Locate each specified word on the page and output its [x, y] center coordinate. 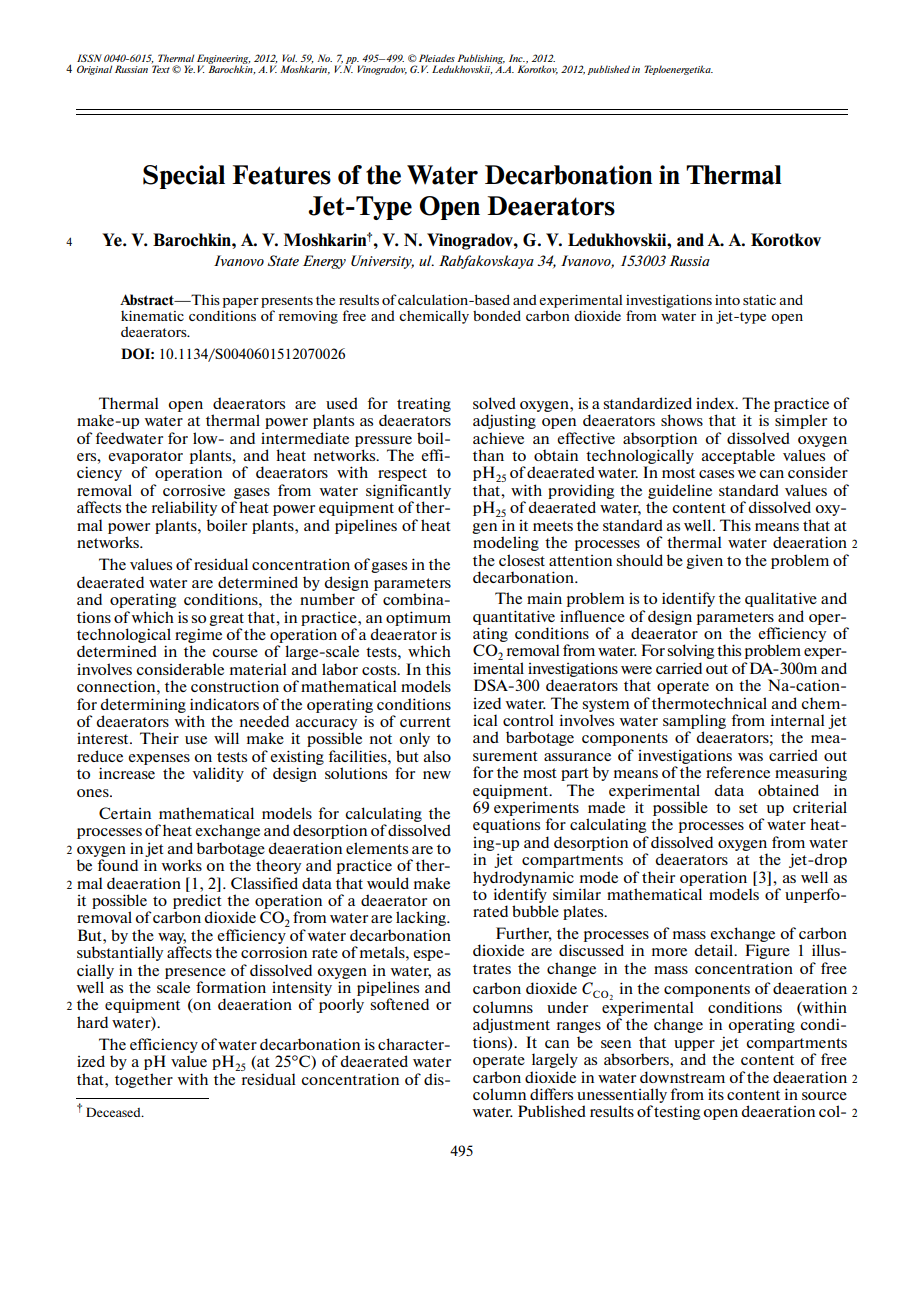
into [727, 300]
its [716, 1094]
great [226, 619]
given [704, 562]
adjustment [511, 1025]
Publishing [480, 60]
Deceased [114, 1112]
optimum [418, 618]
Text [160, 68]
